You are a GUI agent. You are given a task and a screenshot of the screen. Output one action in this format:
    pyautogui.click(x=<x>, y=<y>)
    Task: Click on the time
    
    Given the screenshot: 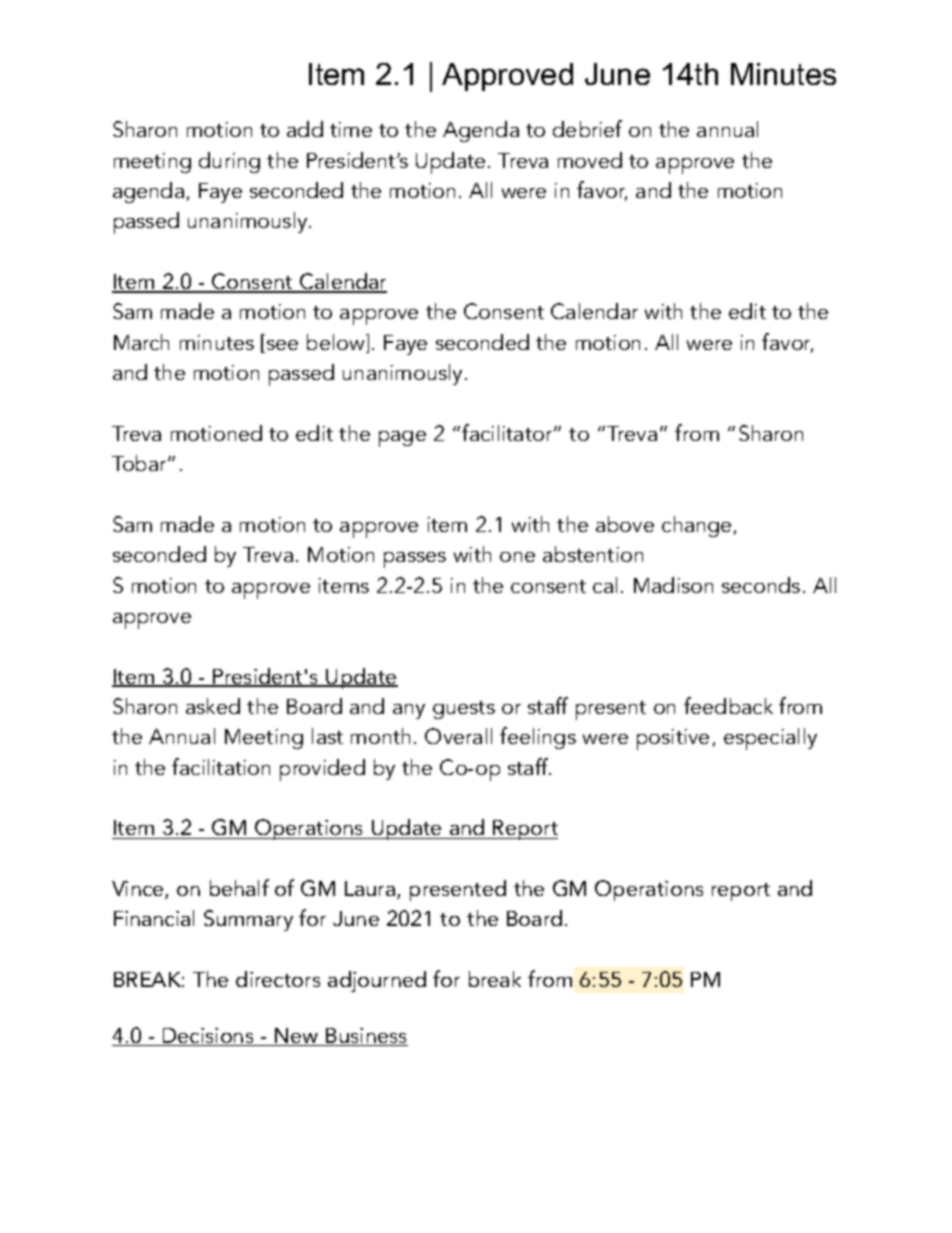 What is the action you would take?
    pyautogui.click(x=351, y=129)
